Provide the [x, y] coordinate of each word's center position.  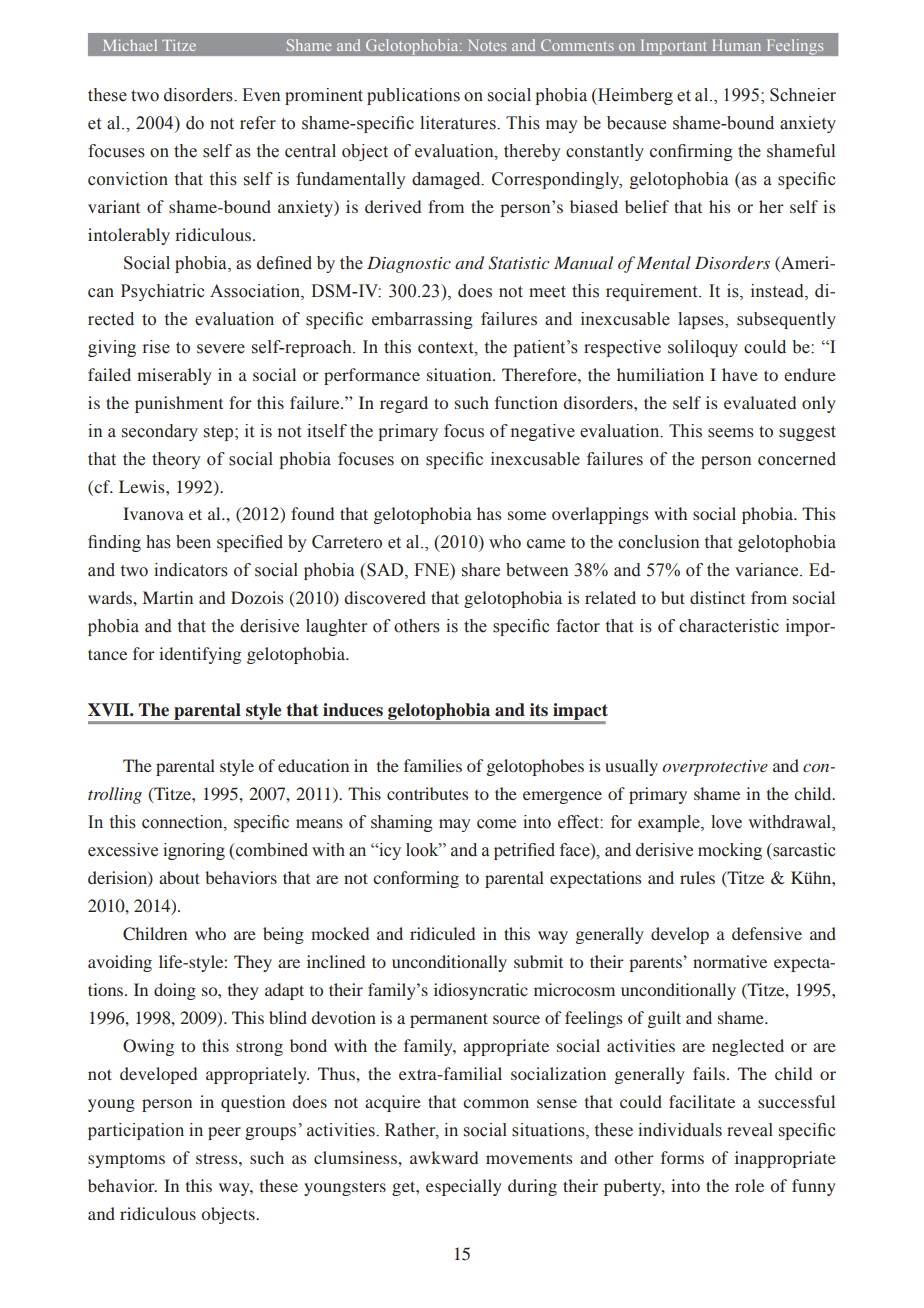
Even [261, 95]
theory [176, 460]
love [726, 822]
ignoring [194, 851]
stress [218, 1158]
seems [731, 433]
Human [737, 45]
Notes [487, 45]
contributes [427, 793]
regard [404, 404]
